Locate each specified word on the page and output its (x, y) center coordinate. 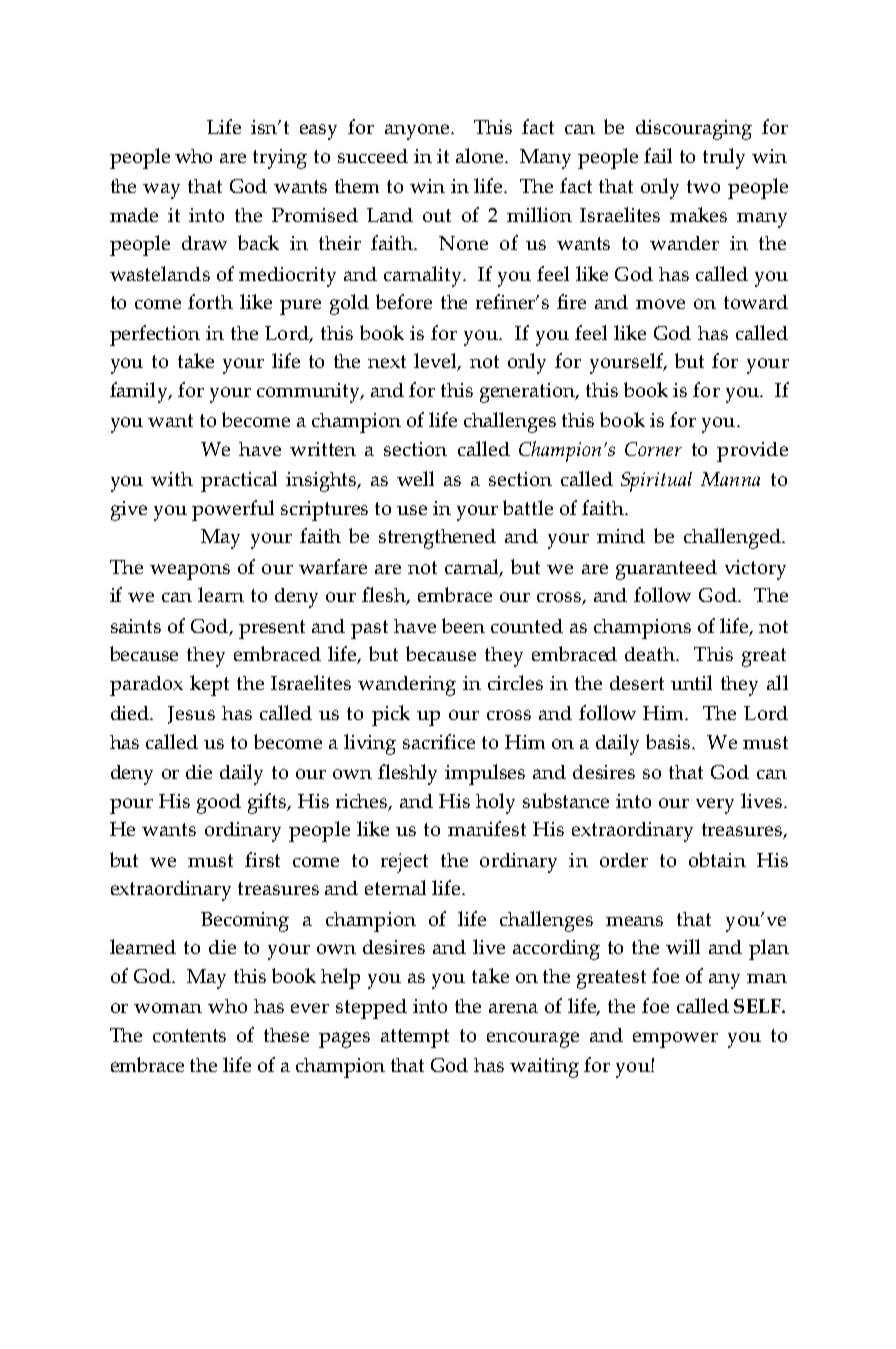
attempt (415, 1038)
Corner (653, 449)
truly (724, 158)
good (219, 804)
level (437, 362)
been (463, 625)
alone (481, 155)
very (715, 806)
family (140, 392)
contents (189, 1035)
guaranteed (666, 570)
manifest (487, 828)
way (161, 191)
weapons (190, 572)
